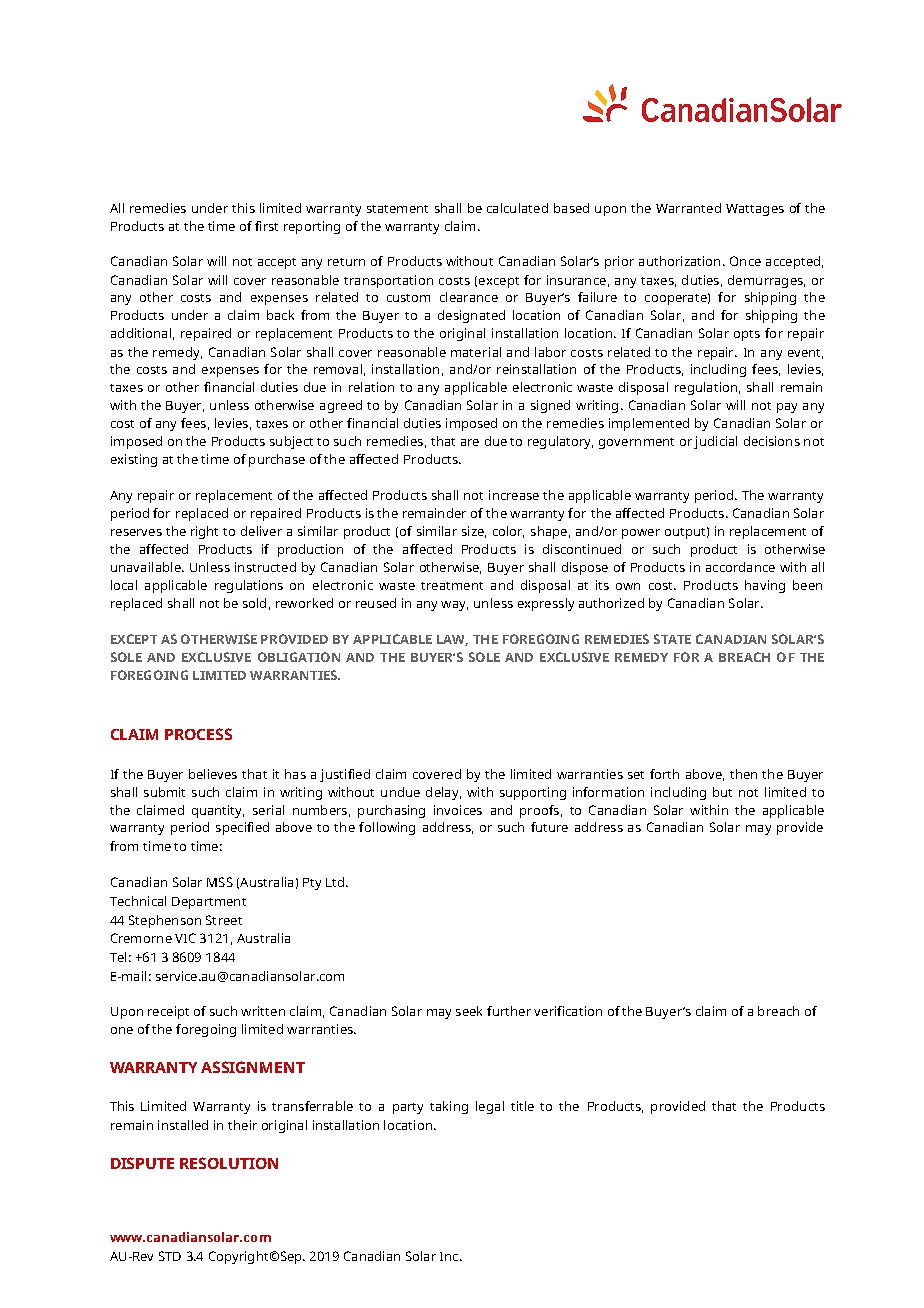  What do you see at coordinates (740, 567) in the screenshot?
I see `accordance` at bounding box center [740, 567].
